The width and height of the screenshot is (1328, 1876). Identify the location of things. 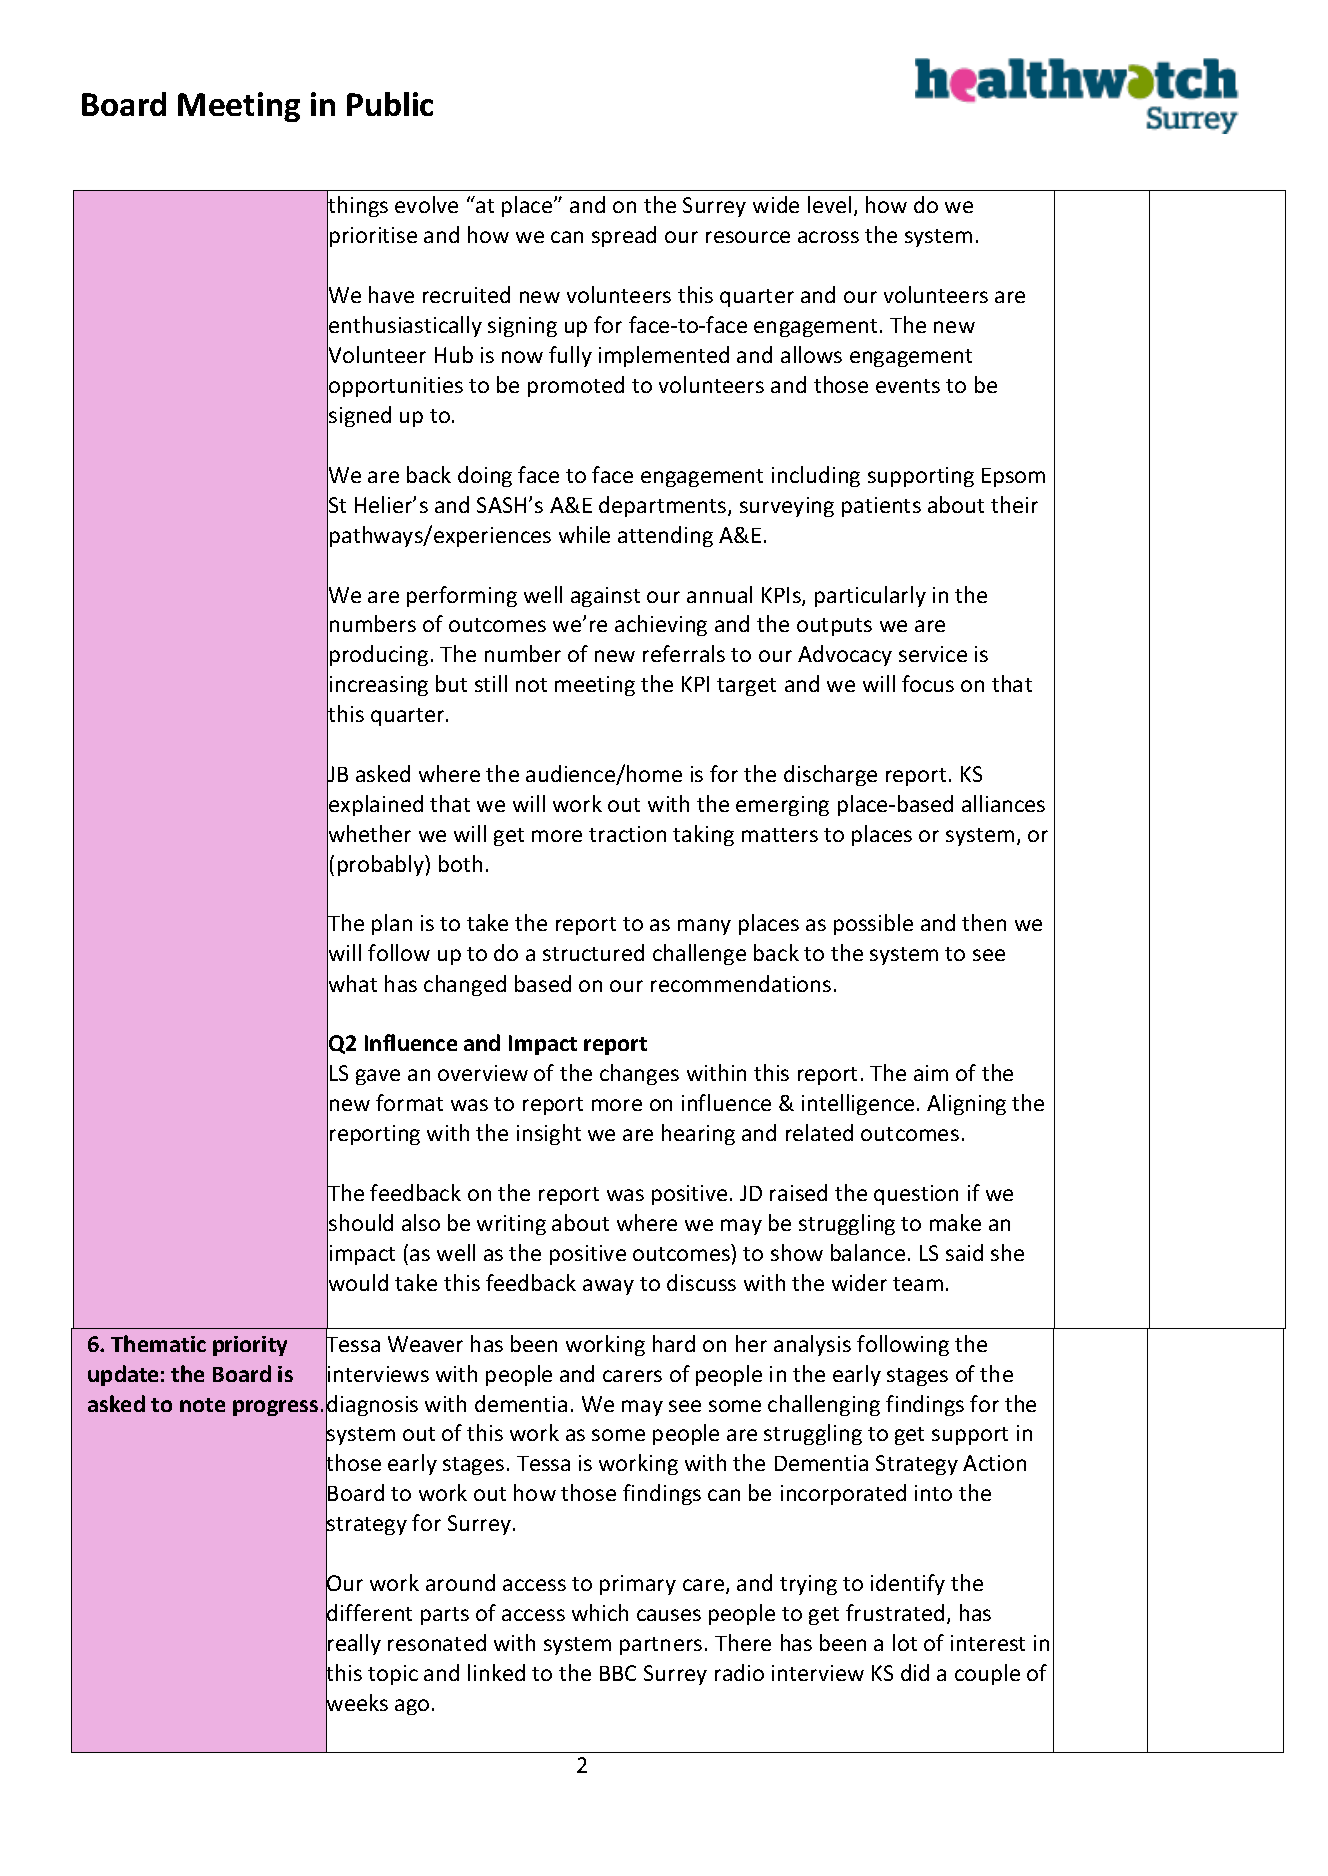
(357, 208).
